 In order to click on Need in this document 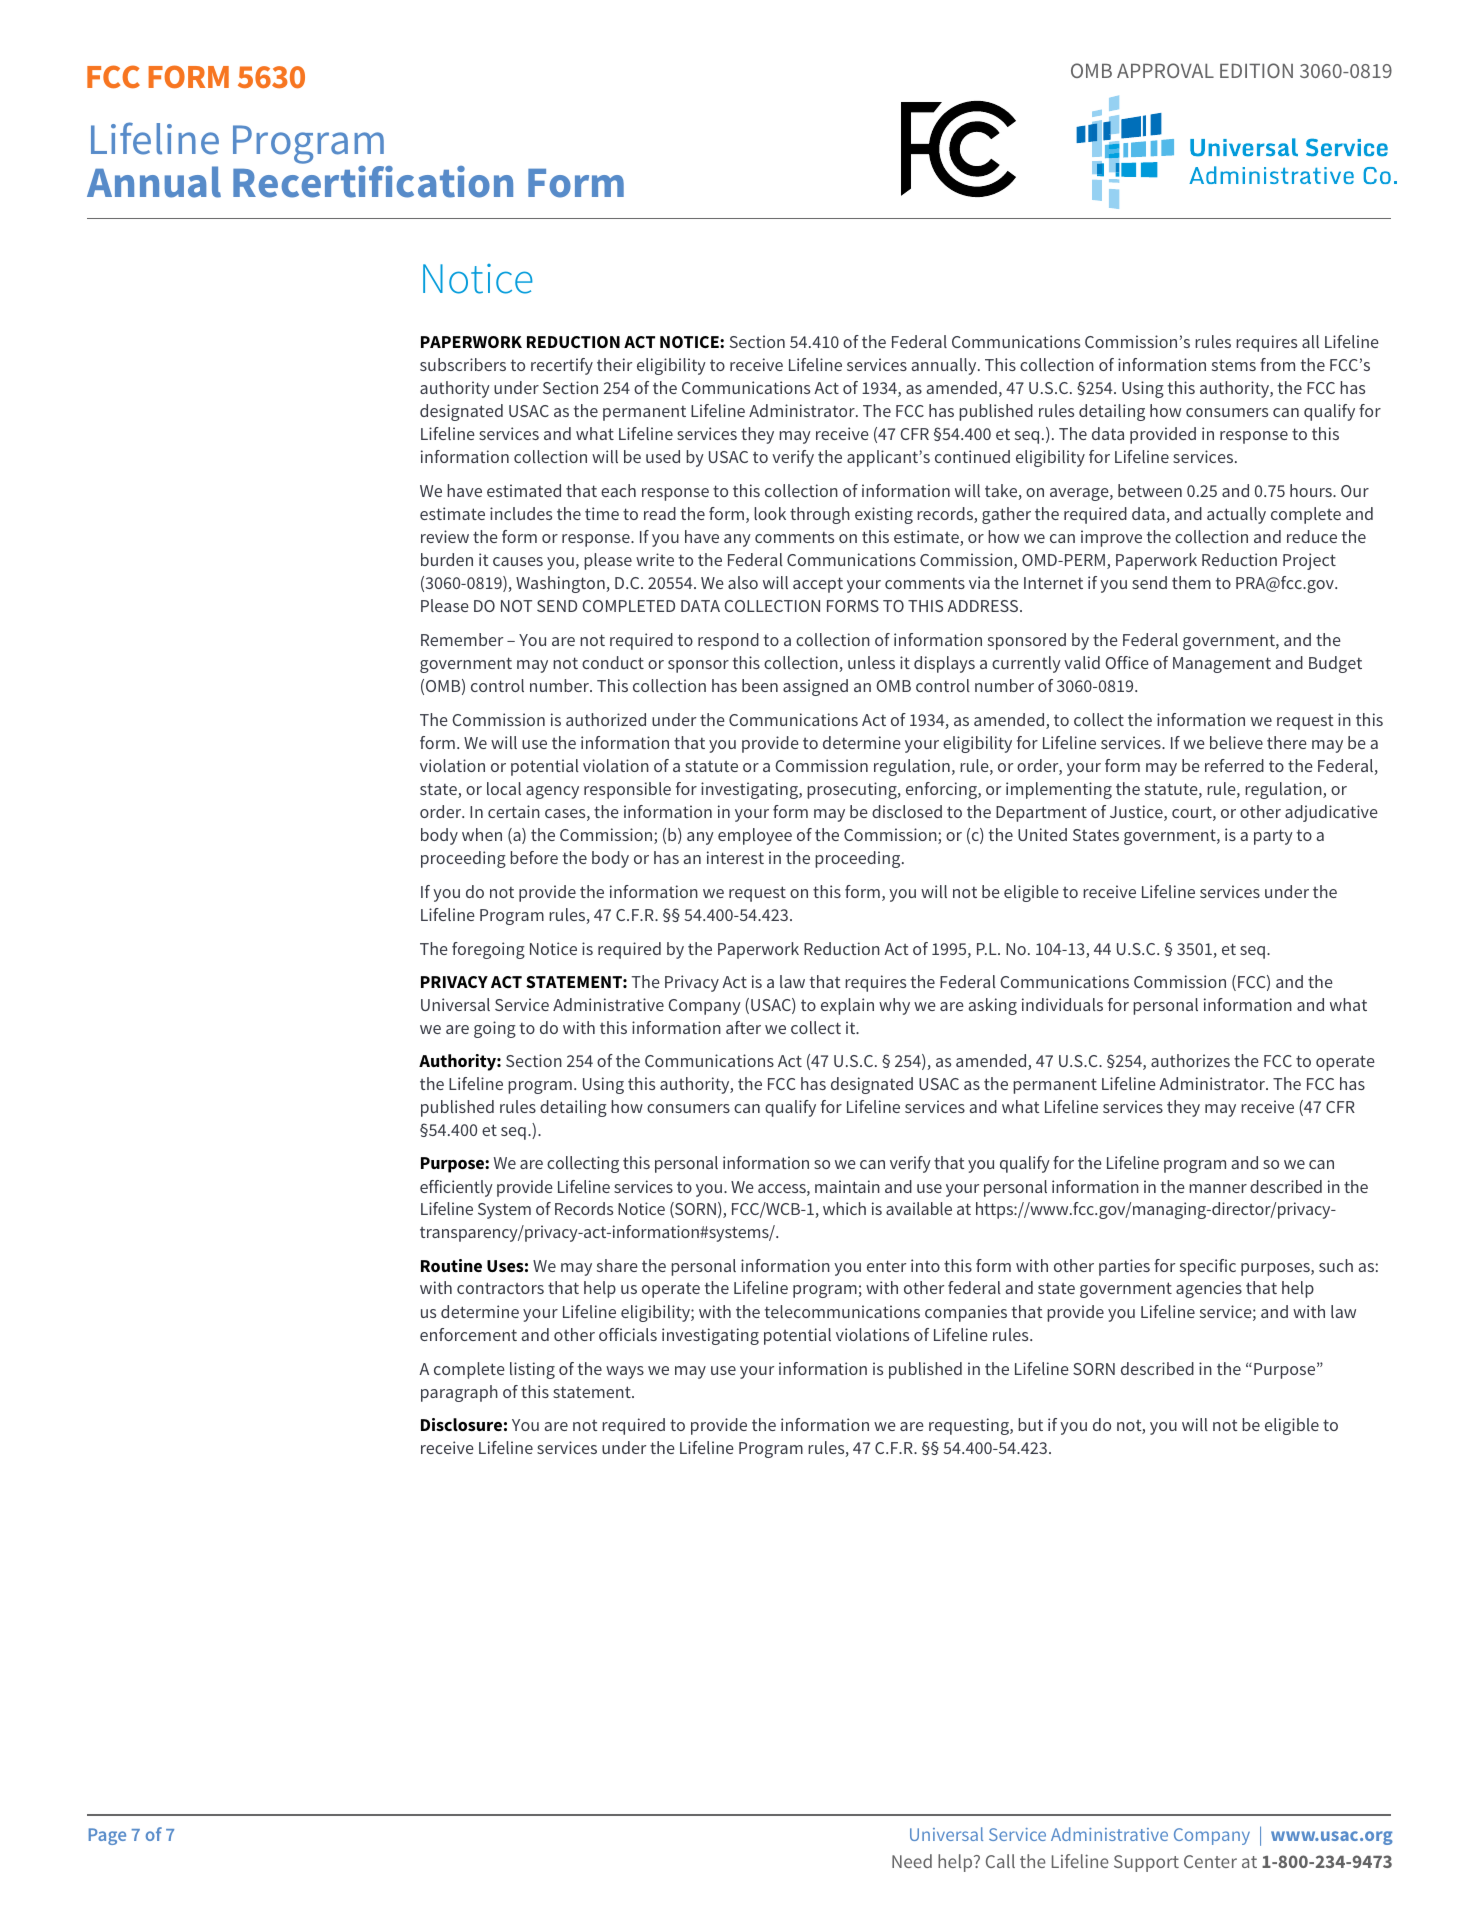, I will do `click(912, 1861)`.
